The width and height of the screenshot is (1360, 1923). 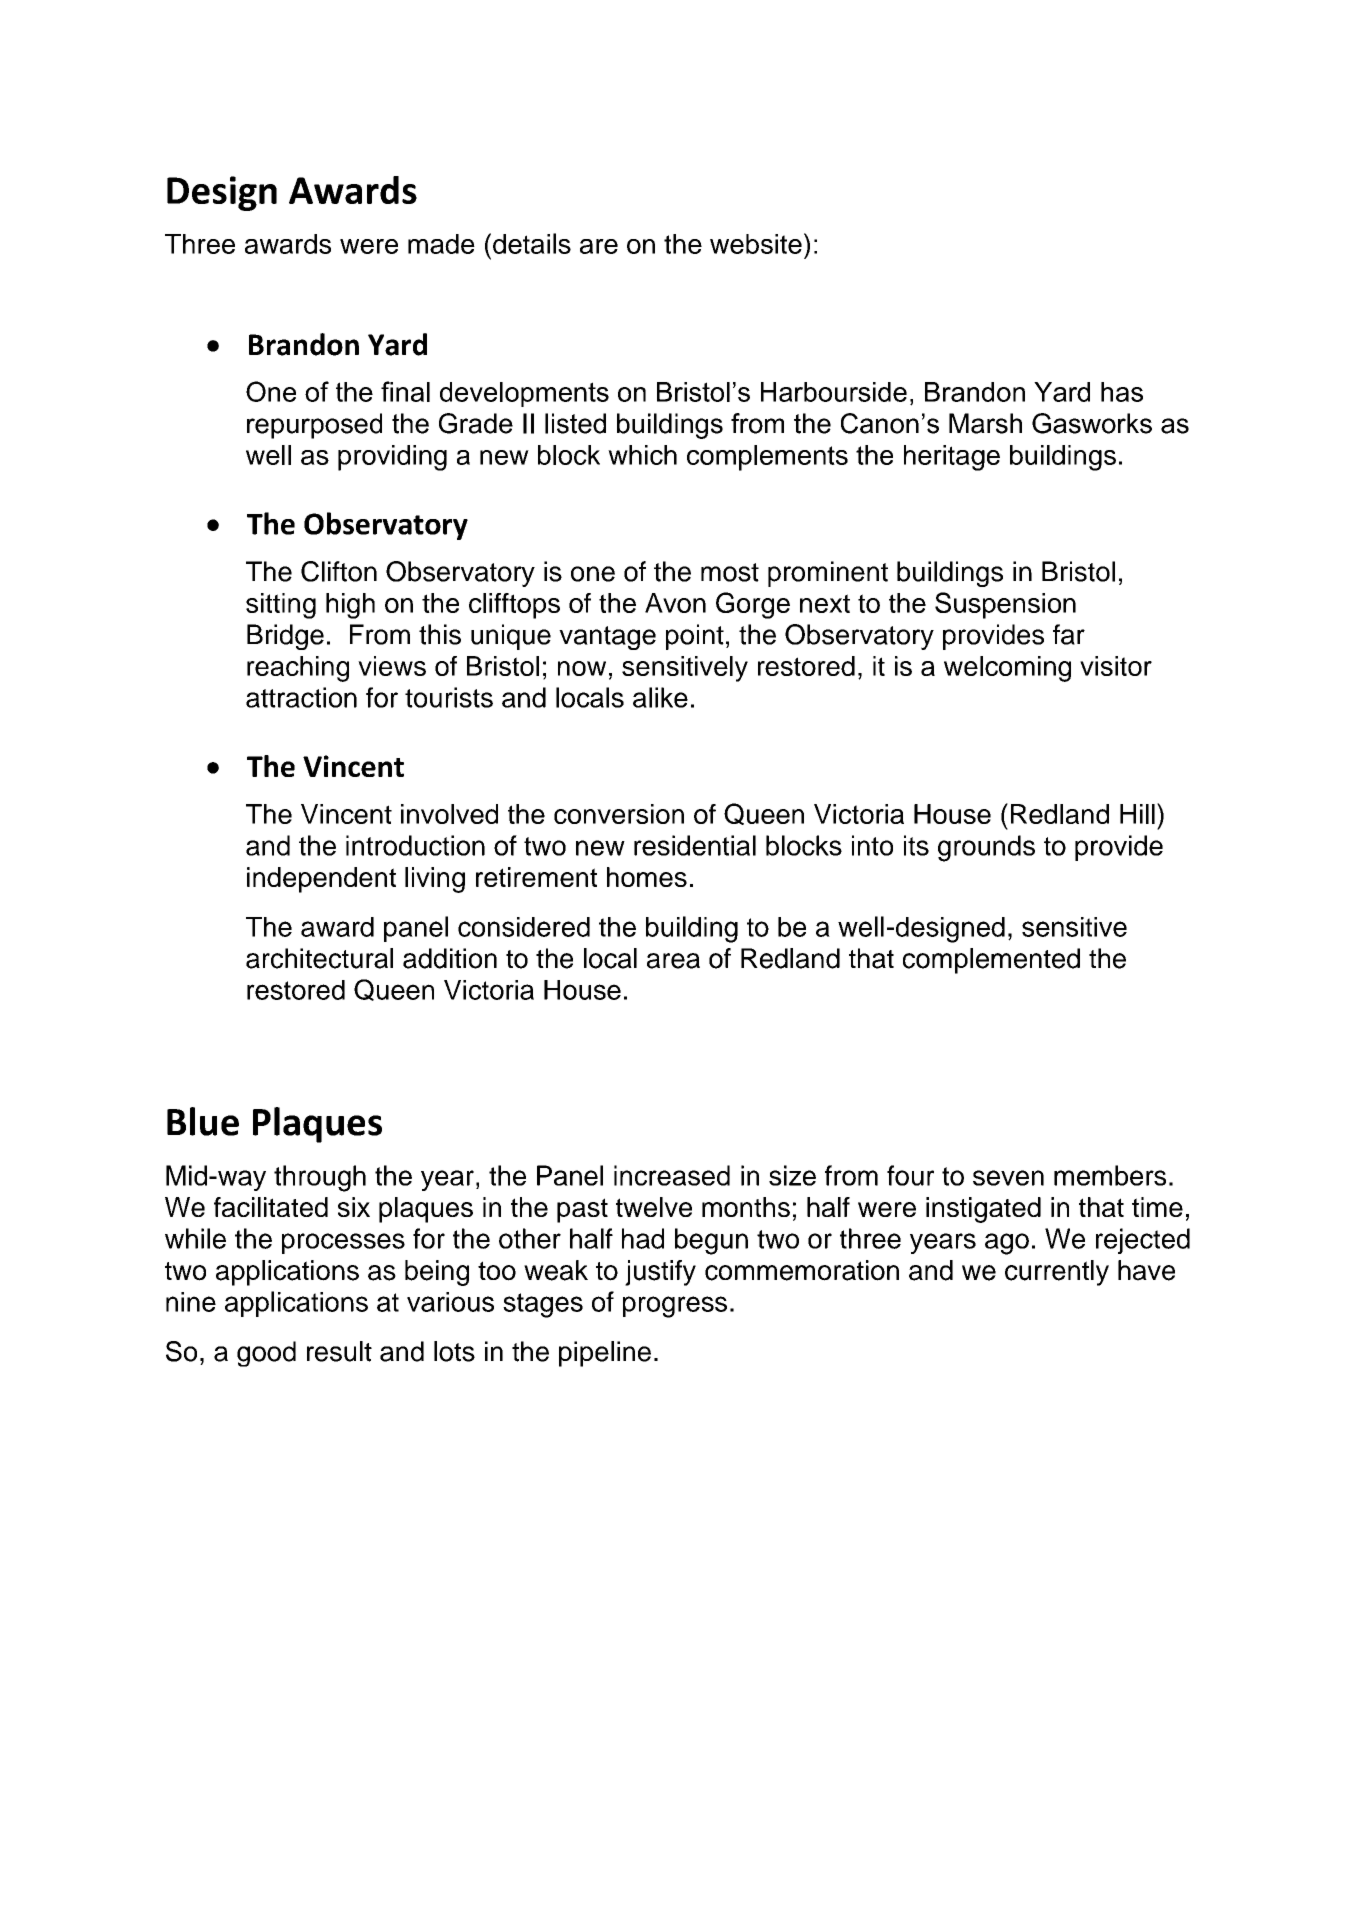 What do you see at coordinates (991, 961) in the screenshot?
I see `complemented` at bounding box center [991, 961].
